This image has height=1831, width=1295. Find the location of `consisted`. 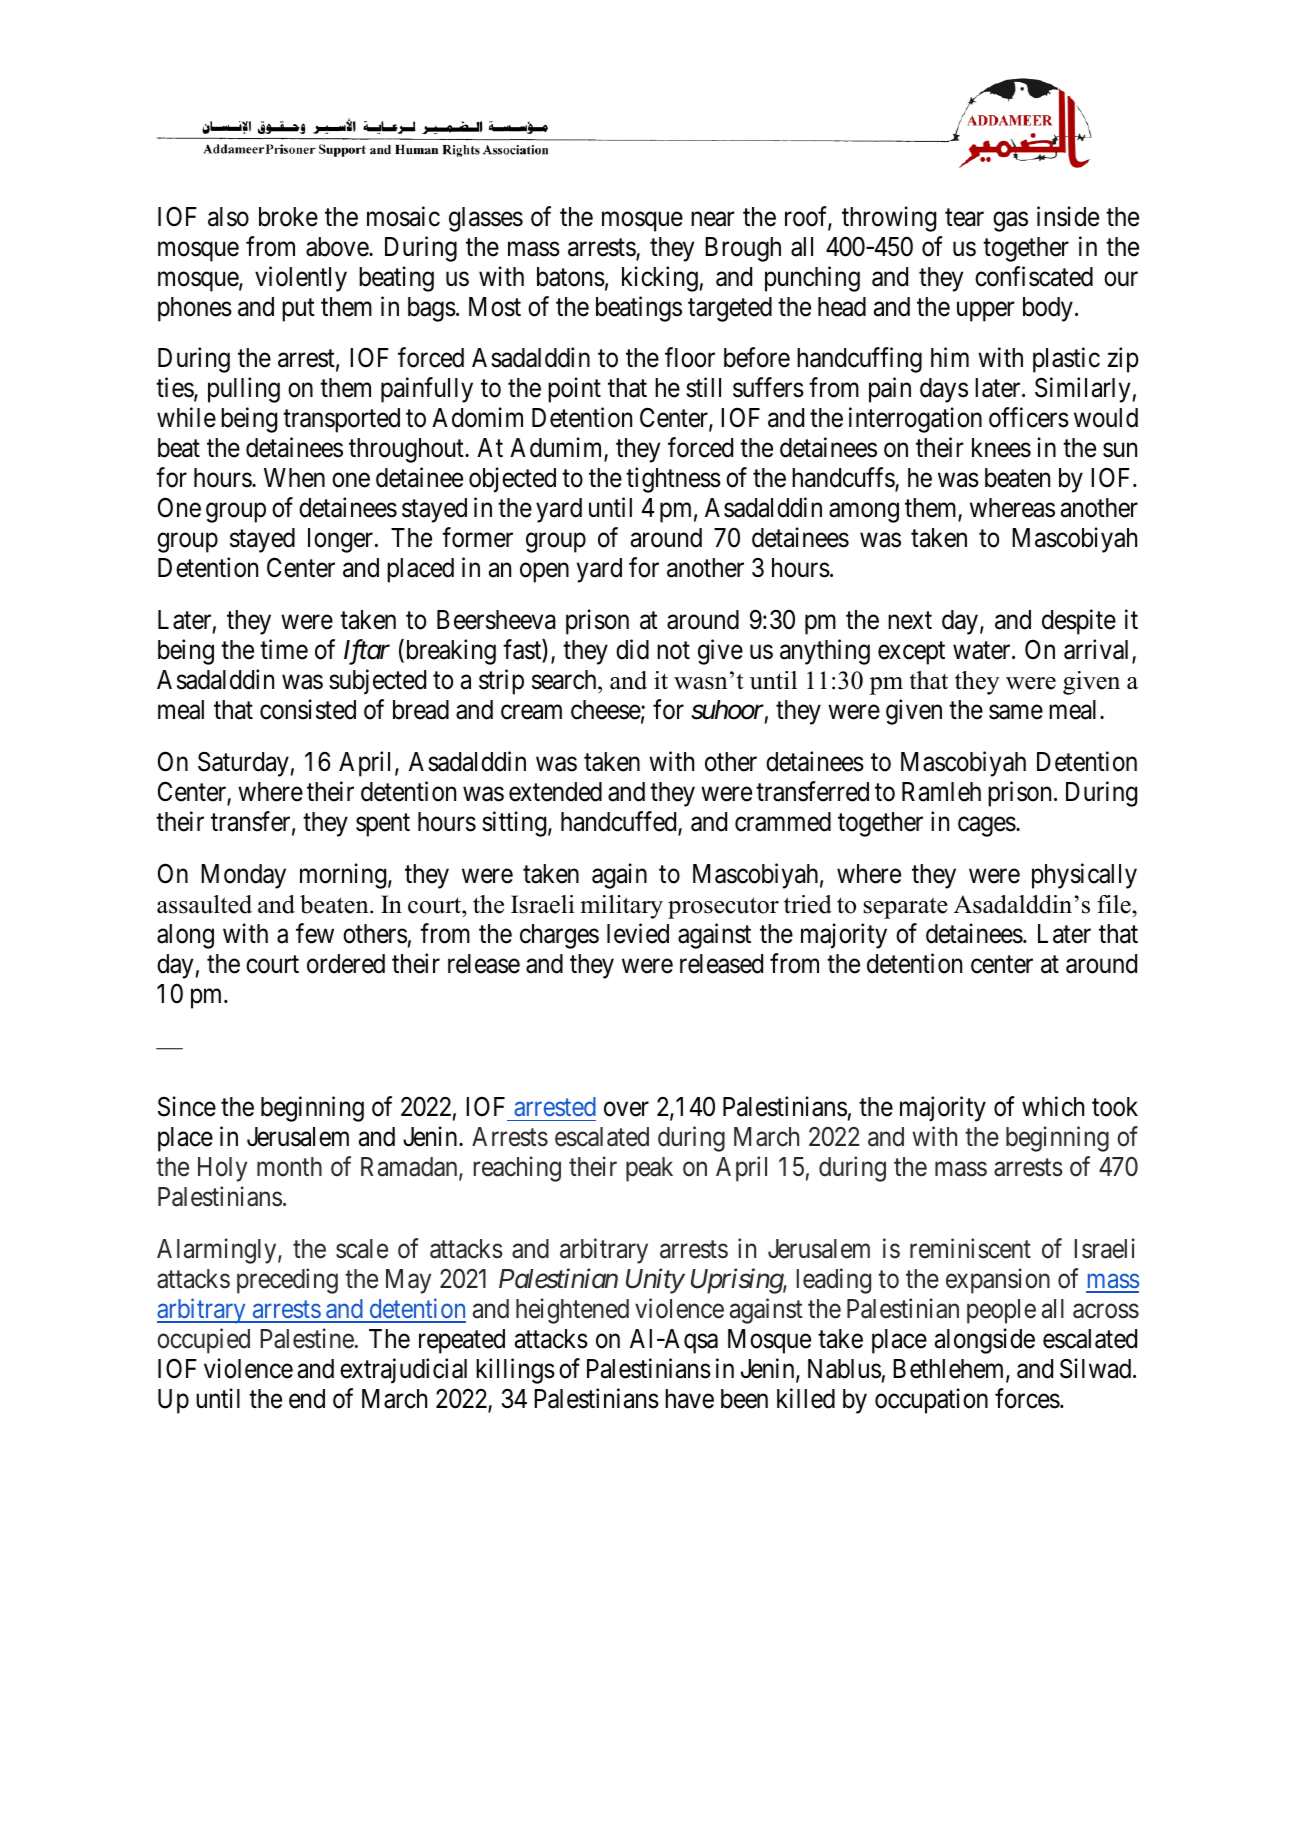

consisted is located at coordinates (308, 709).
